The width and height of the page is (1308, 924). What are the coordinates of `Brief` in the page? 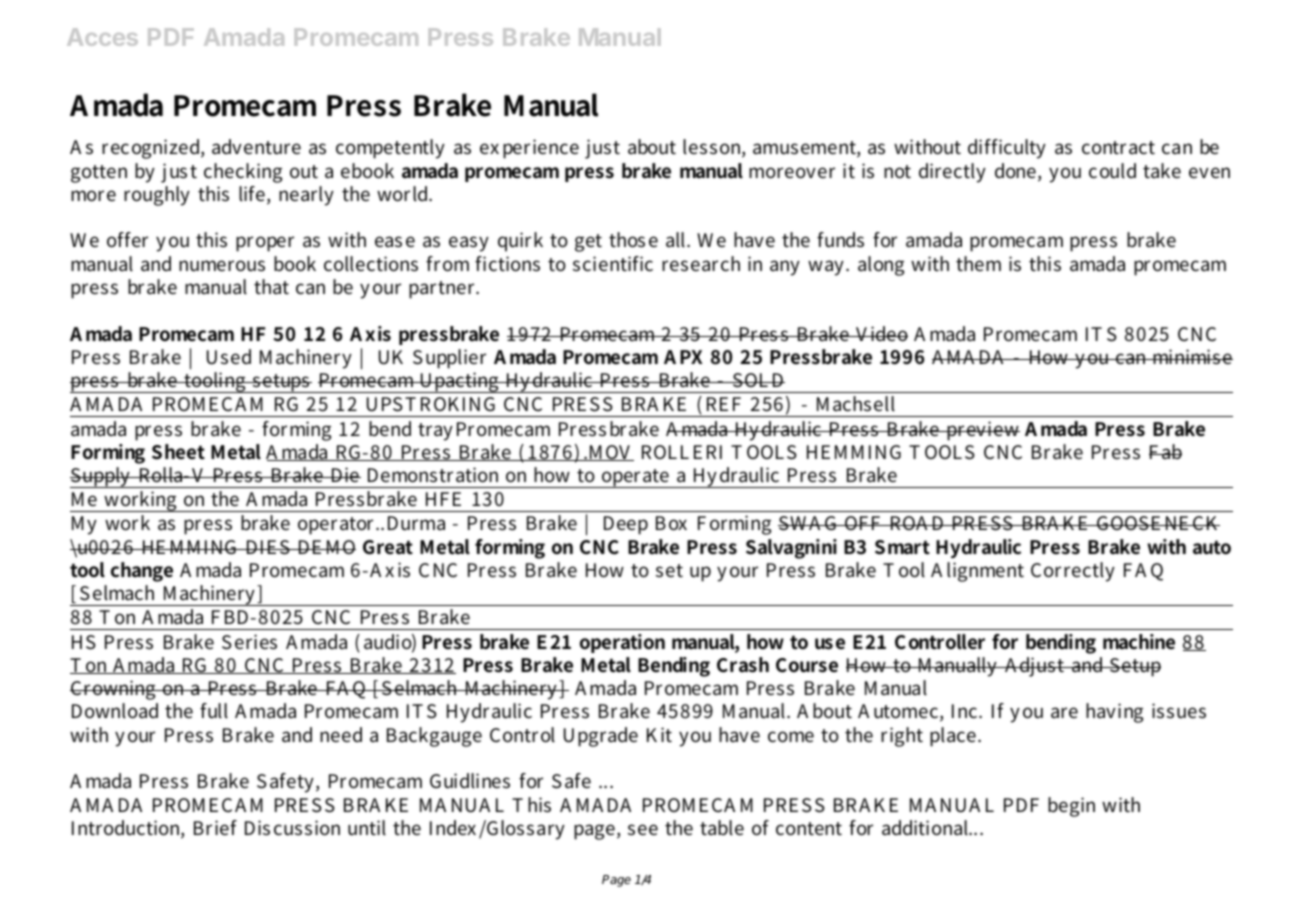 It's located at (215, 827).
